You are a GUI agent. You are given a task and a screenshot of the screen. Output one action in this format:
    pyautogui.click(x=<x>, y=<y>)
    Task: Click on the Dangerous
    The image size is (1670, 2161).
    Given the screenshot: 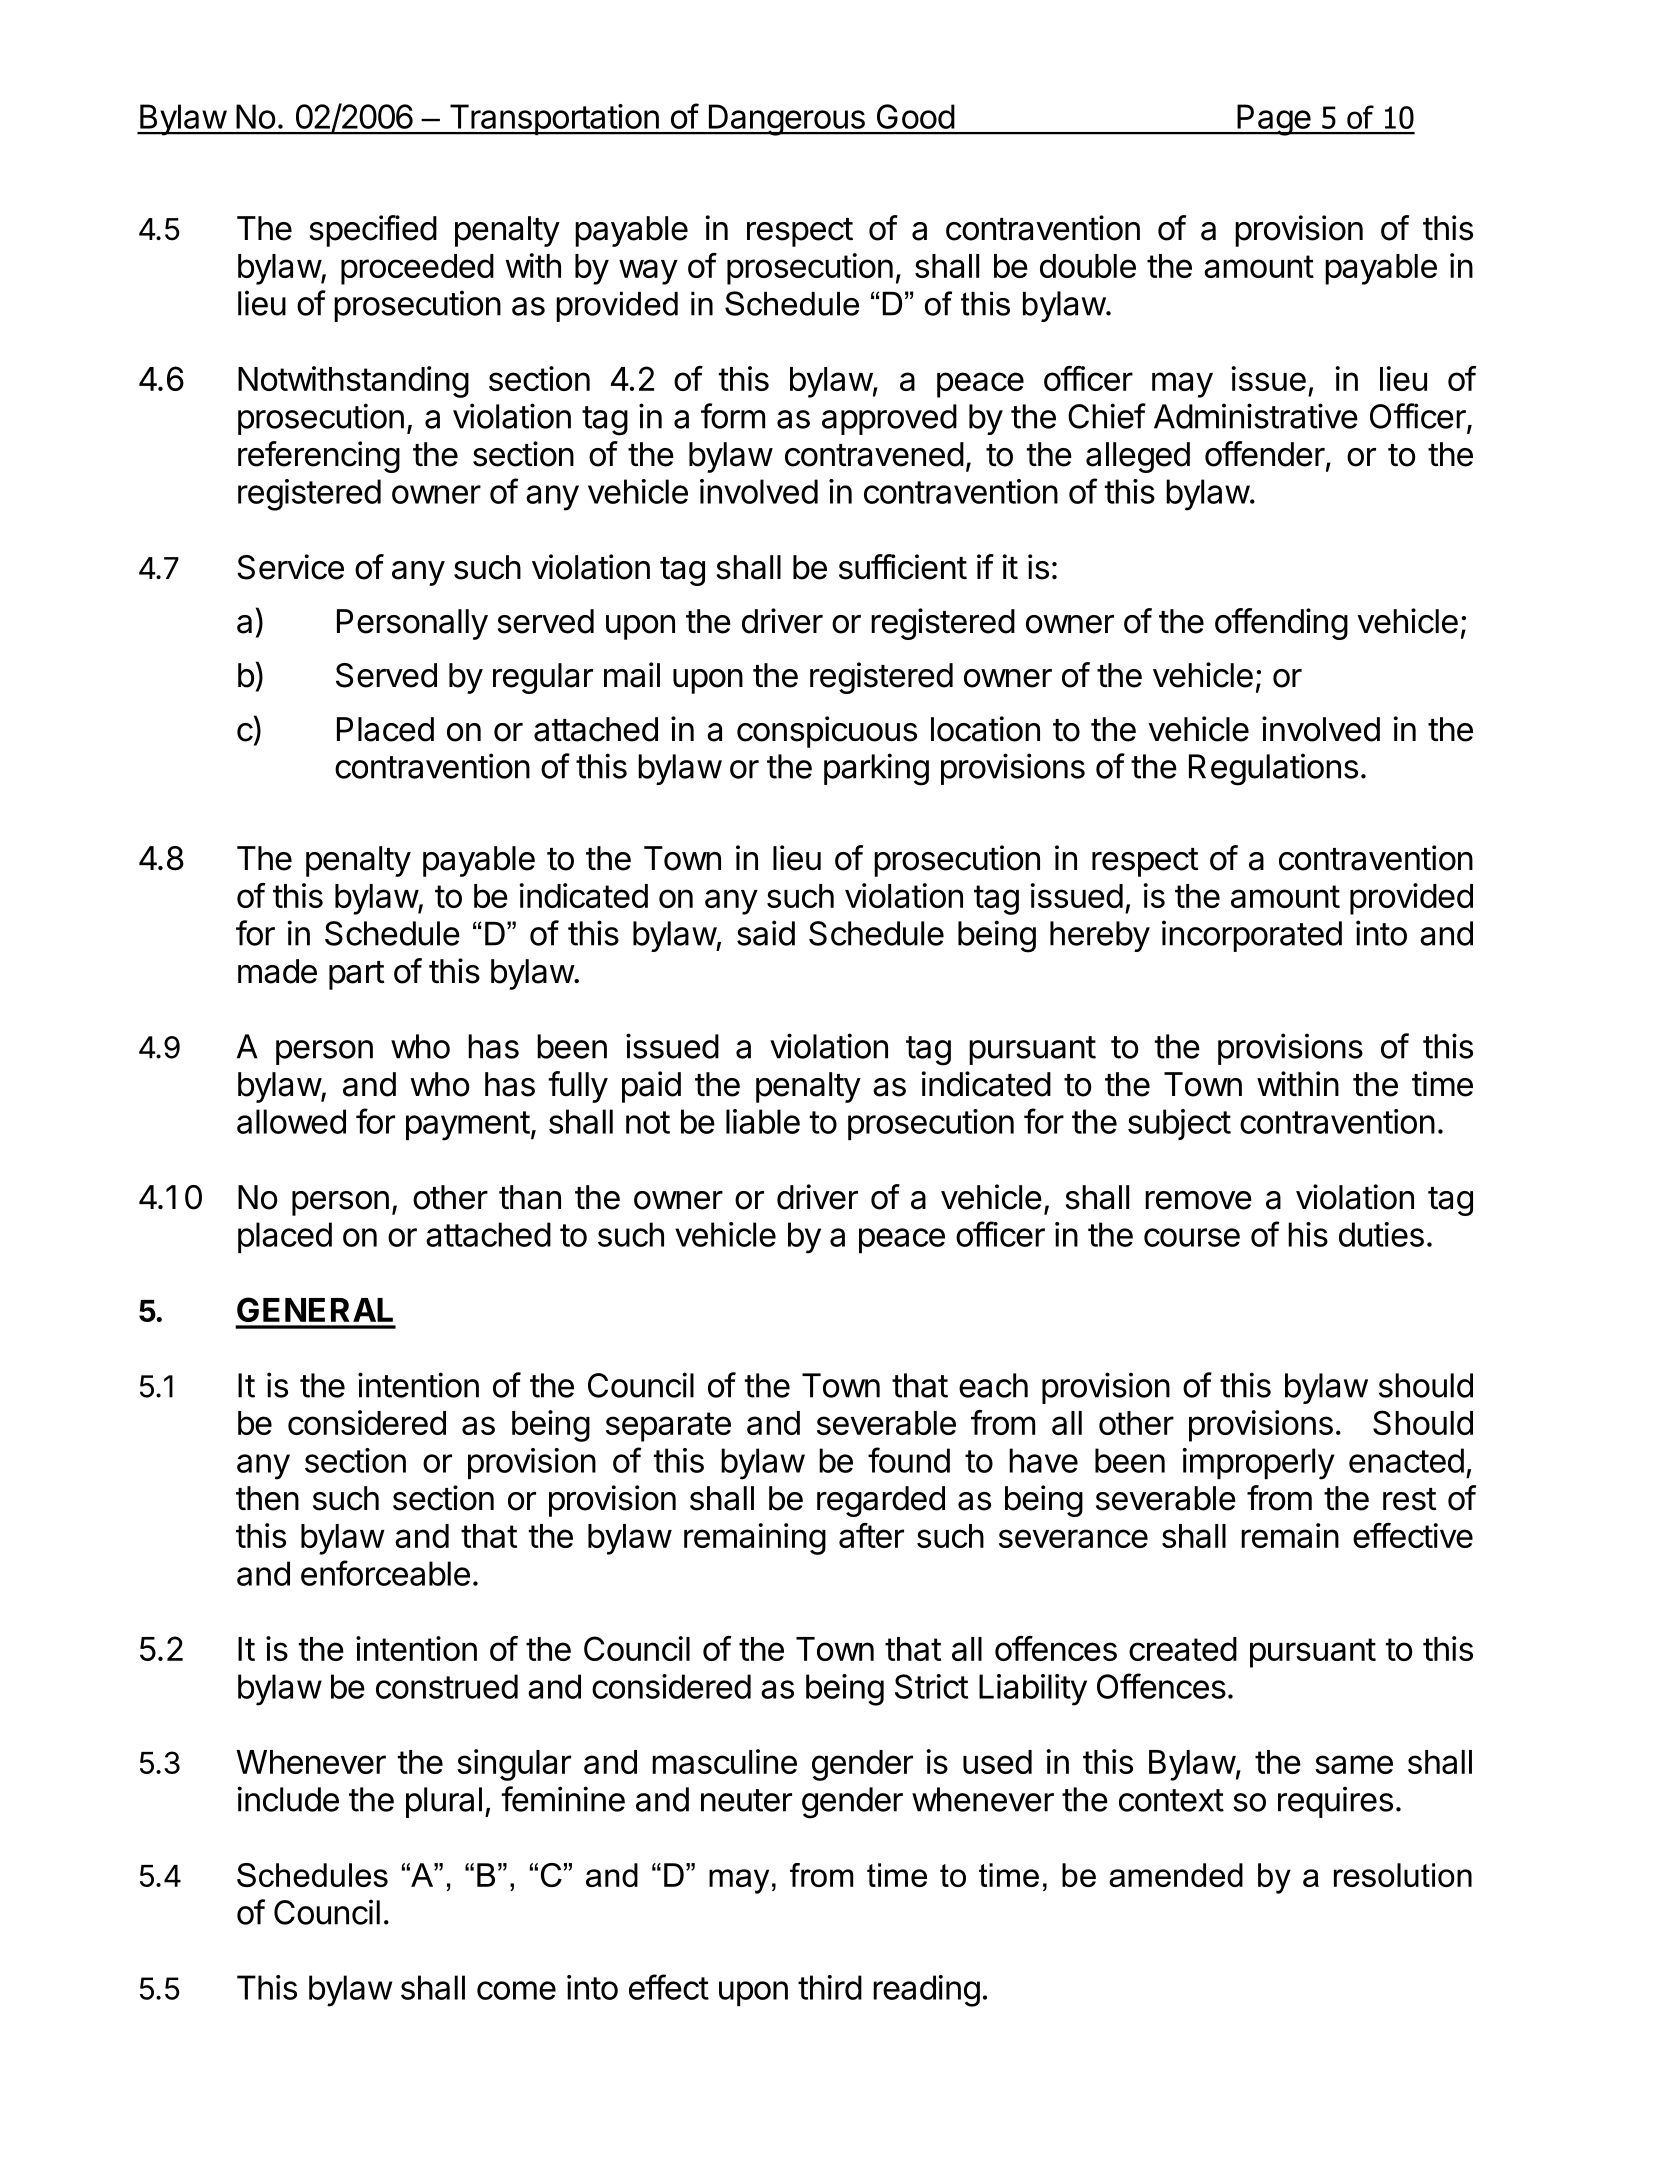 What is the action you would take?
    pyautogui.click(x=786, y=120)
